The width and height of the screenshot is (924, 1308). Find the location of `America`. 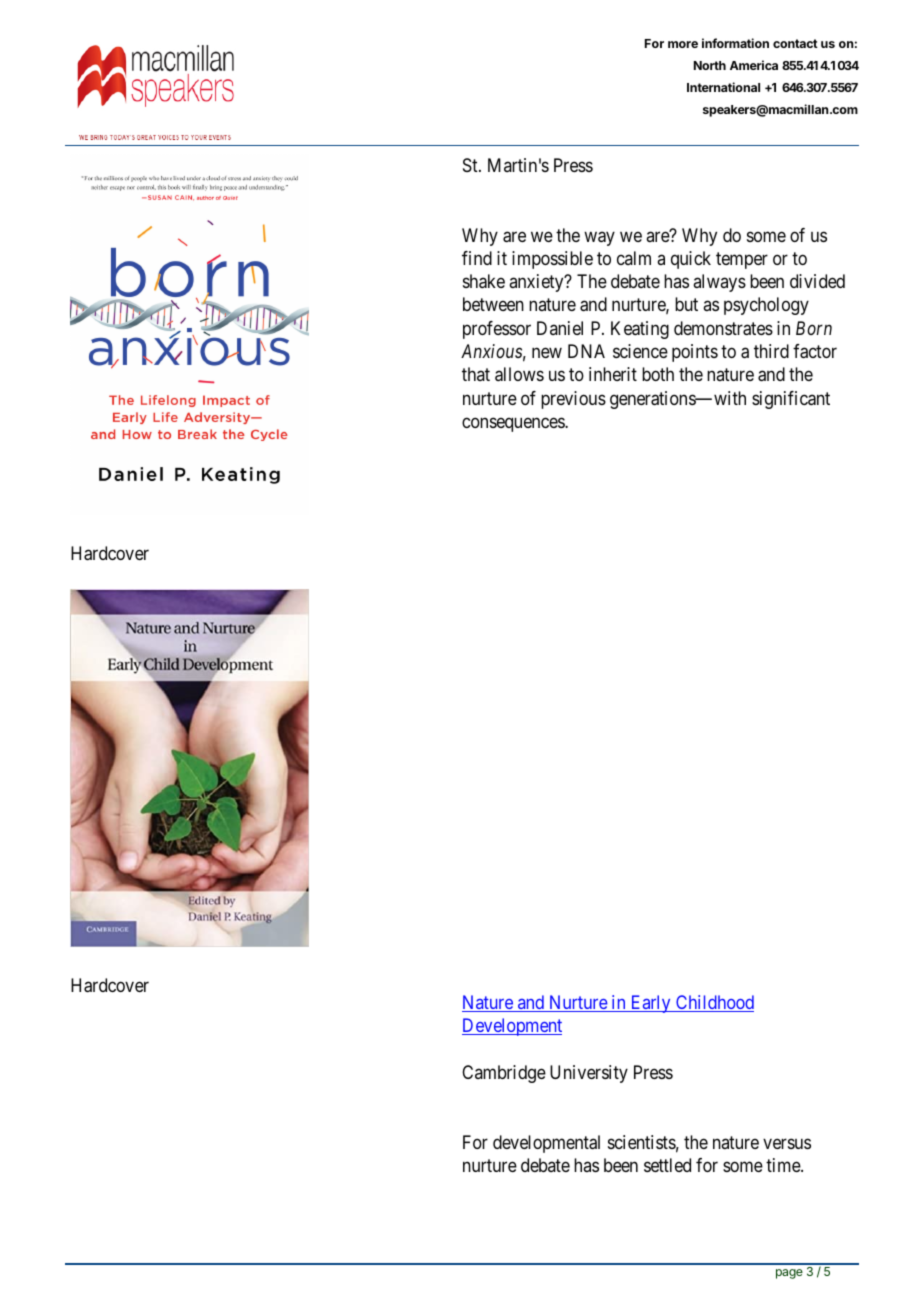

America is located at coordinates (754, 65).
